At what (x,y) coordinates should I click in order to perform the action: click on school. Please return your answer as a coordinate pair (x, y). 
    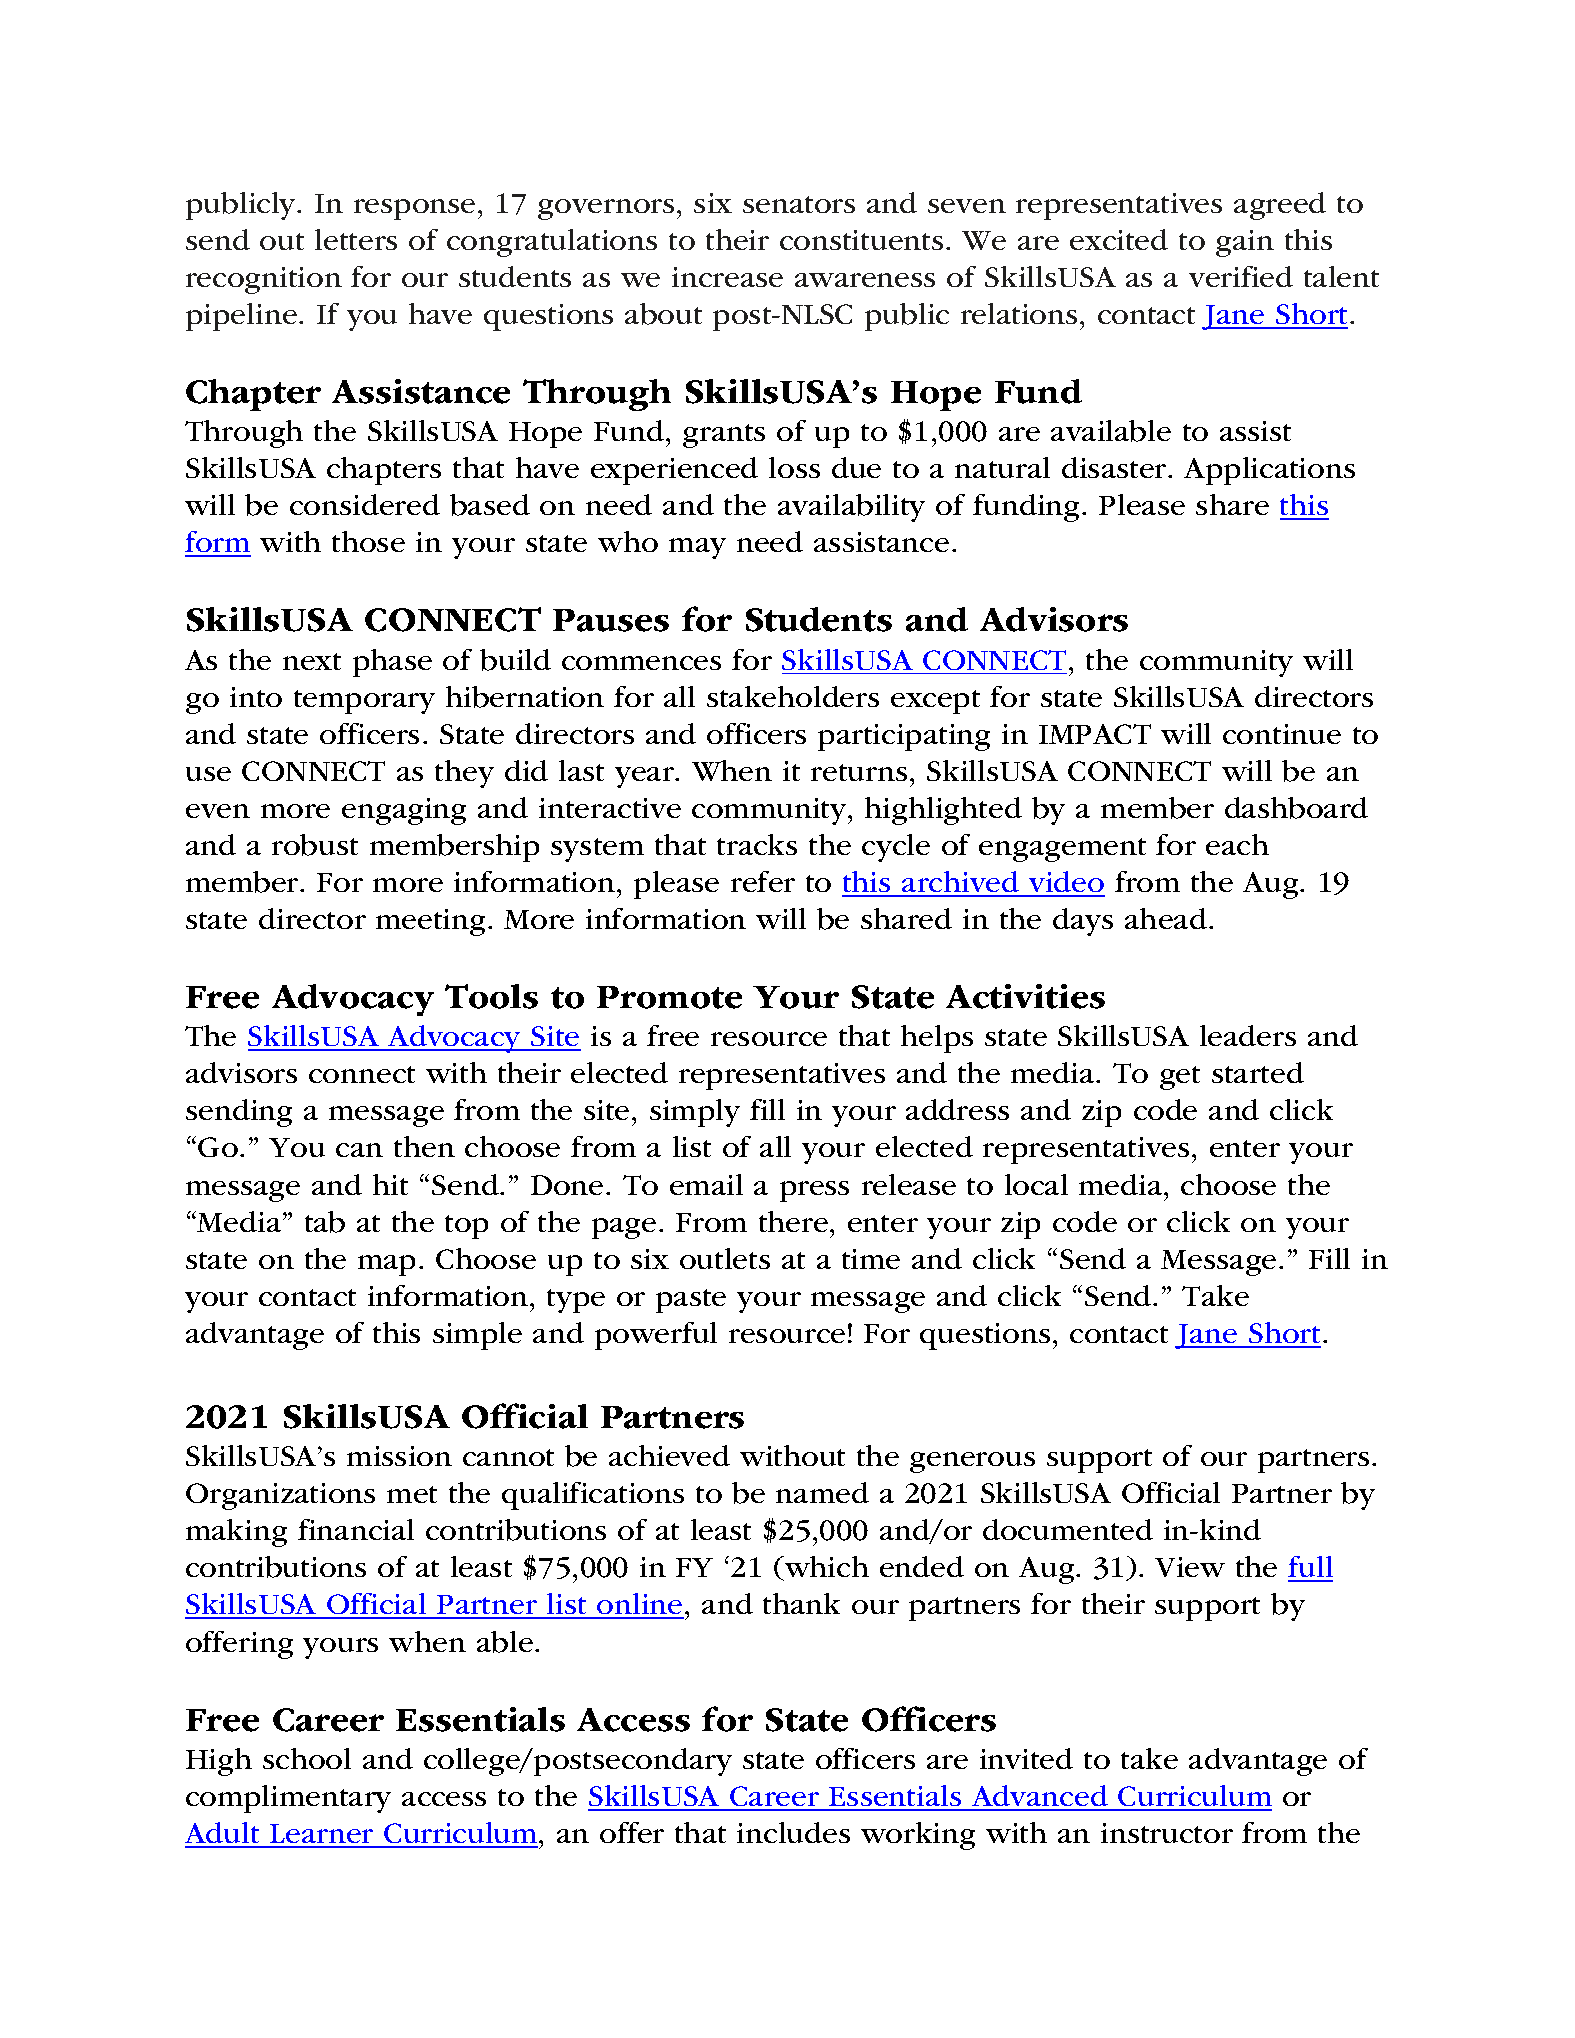
    Looking at the image, I should click on (307, 1758).
